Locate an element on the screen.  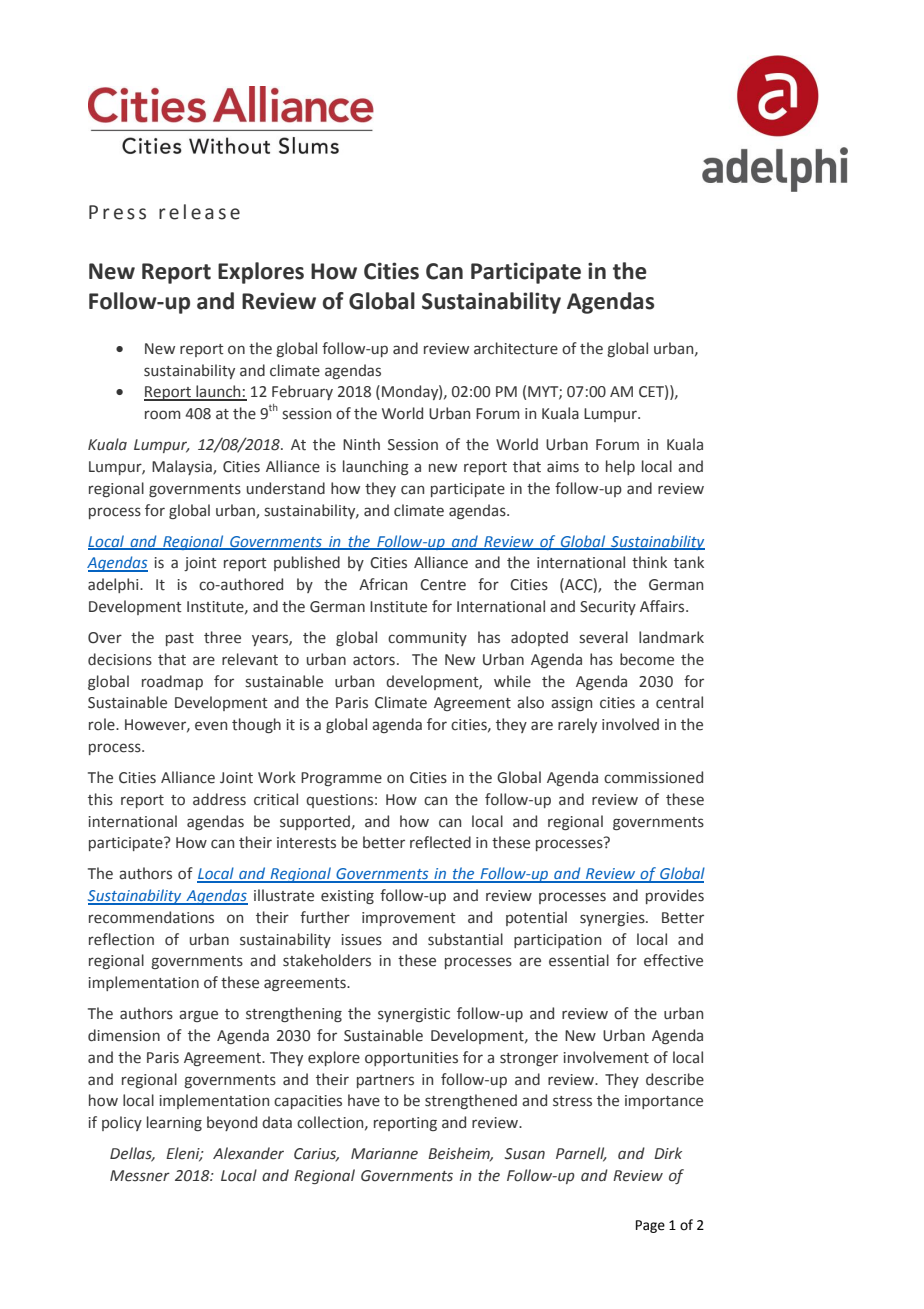
architecture is located at coordinates (516, 348).
